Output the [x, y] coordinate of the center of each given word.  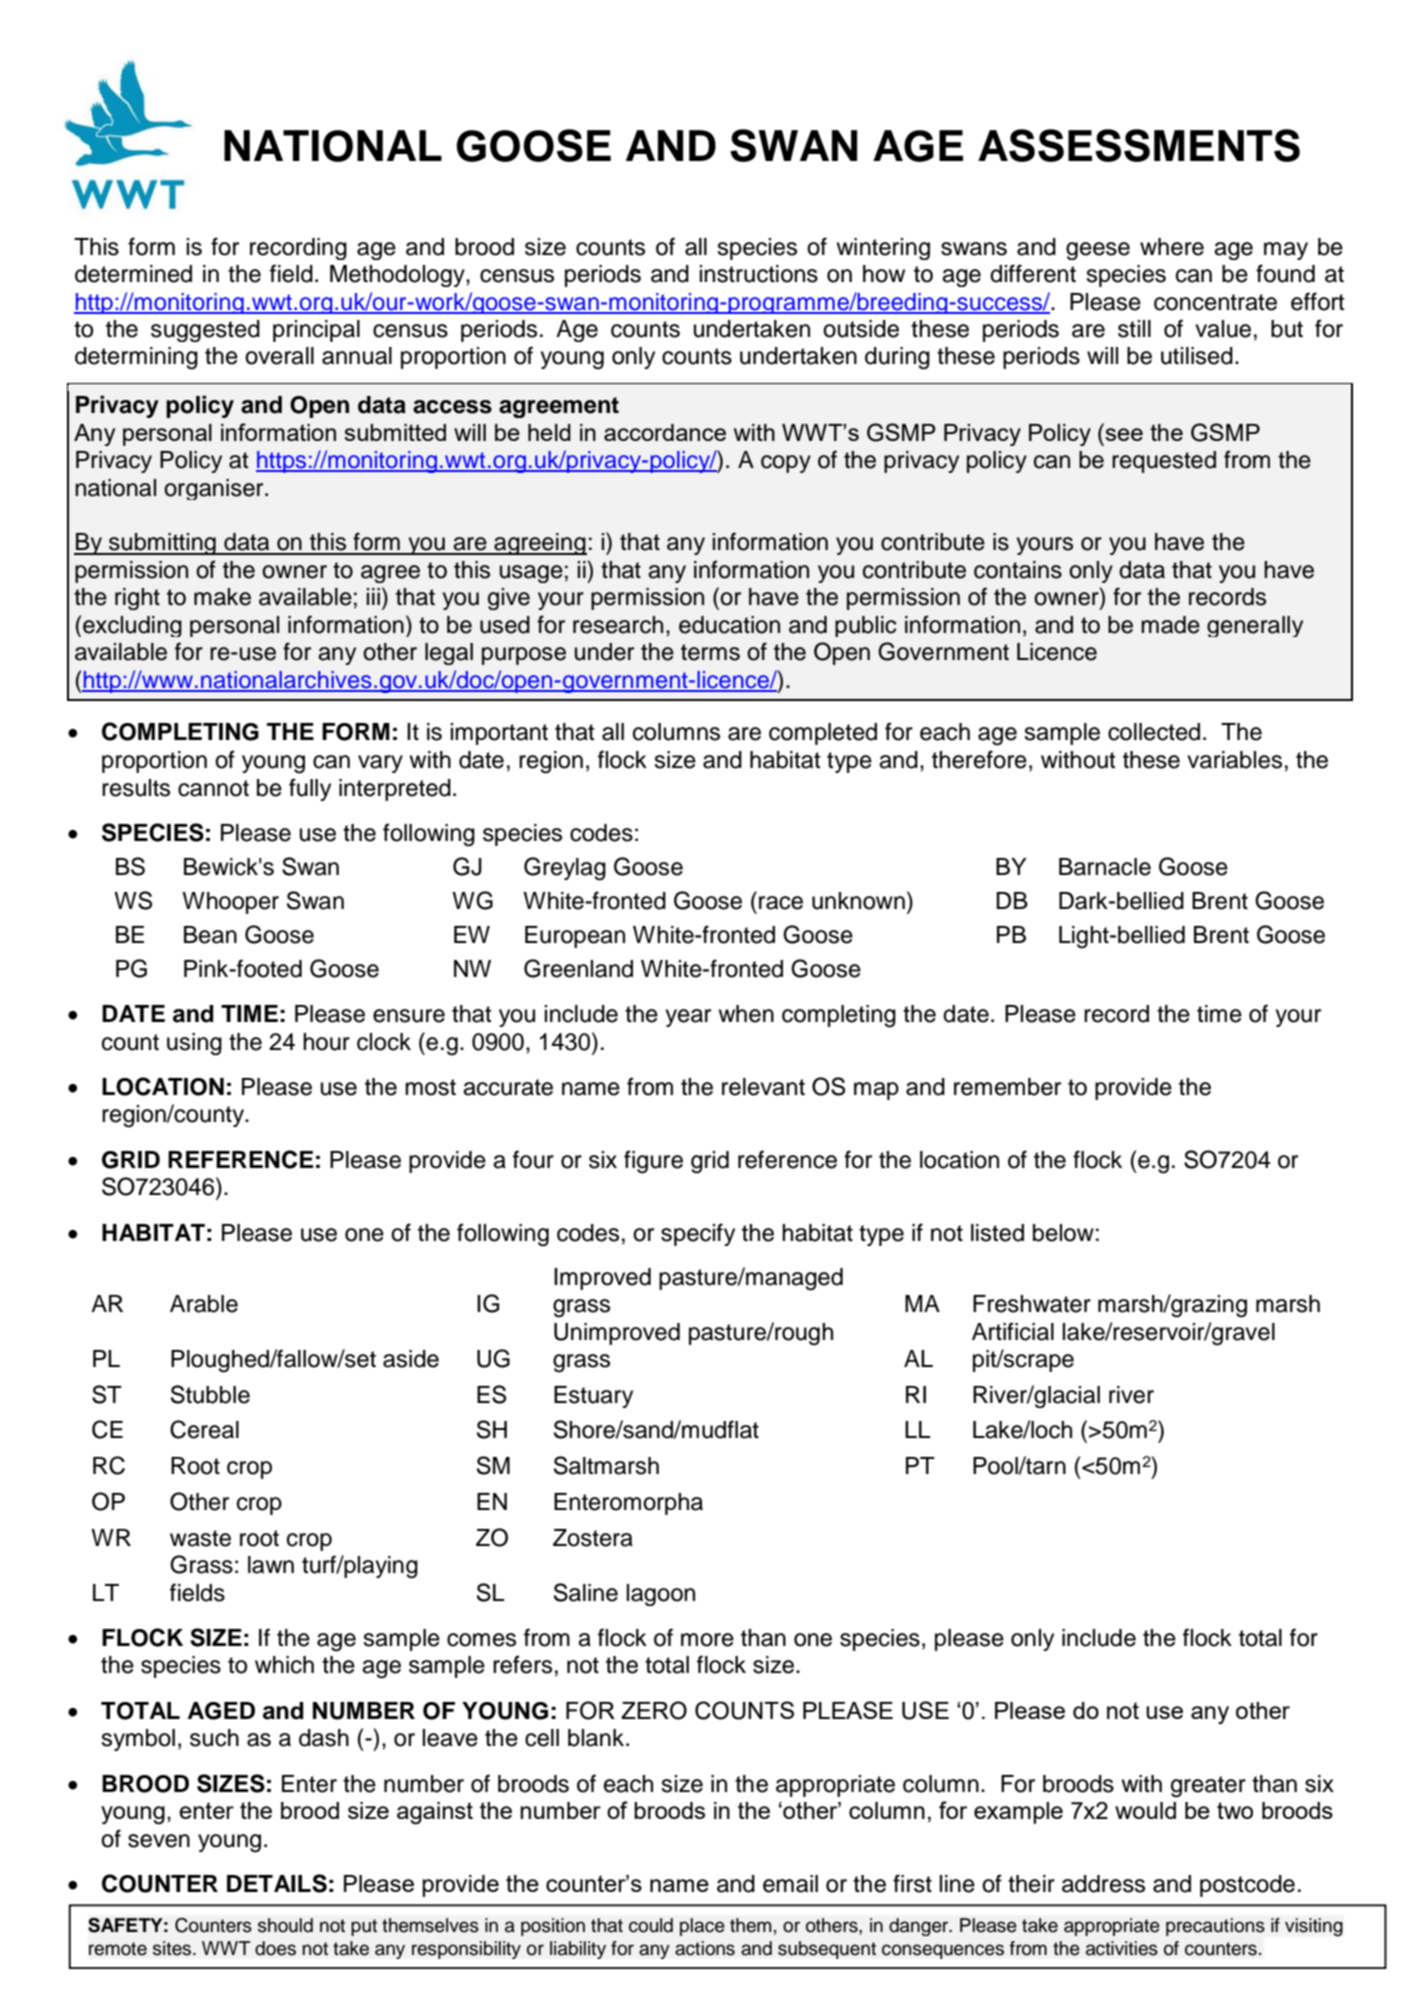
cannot [213, 788]
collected [1154, 732]
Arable [204, 1304]
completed [823, 734]
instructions [758, 274]
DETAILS [277, 1883]
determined [133, 274]
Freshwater [1032, 1304]
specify [698, 1234]
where [1172, 247]
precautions [1215, 1927]
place [702, 1927]
